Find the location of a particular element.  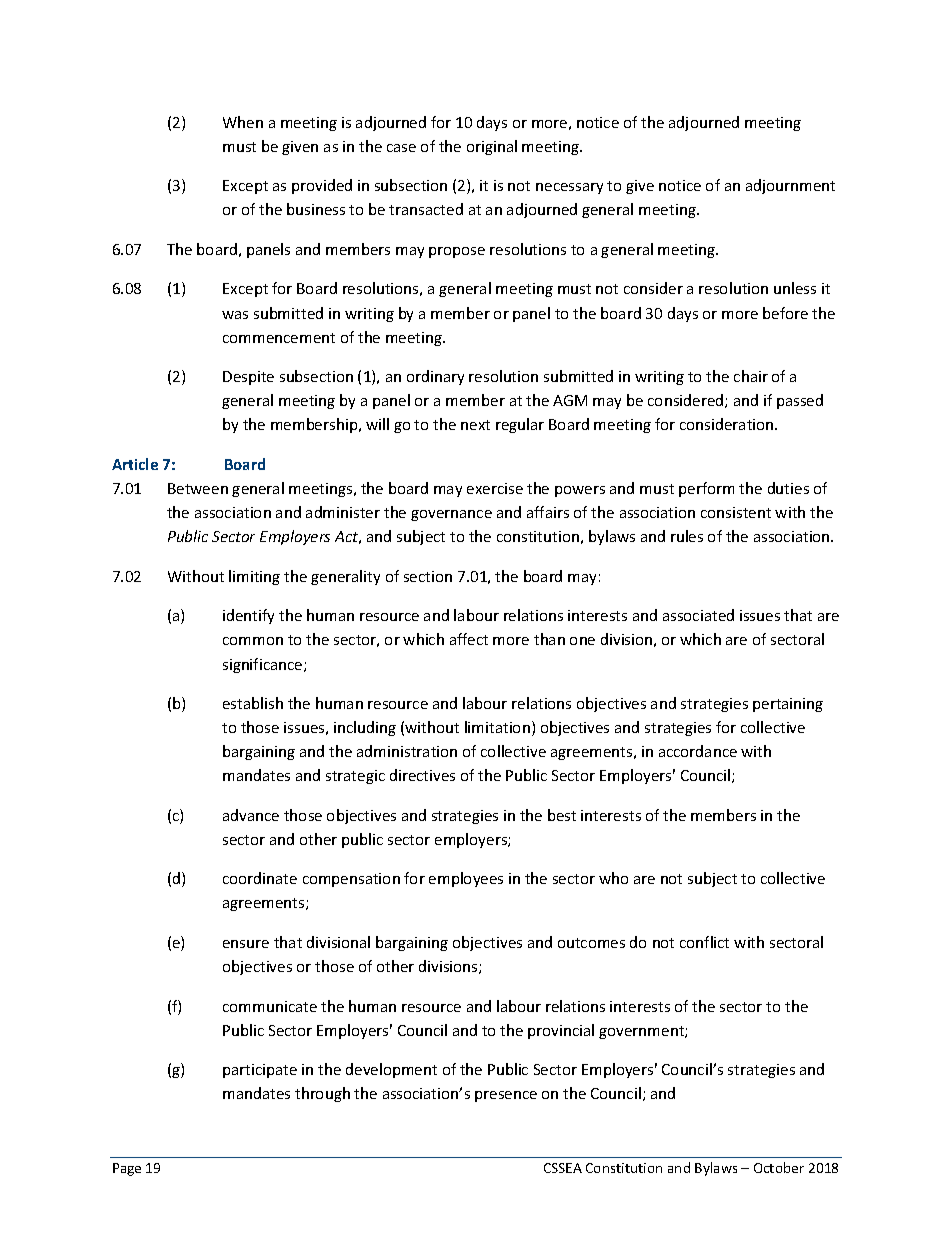

presence is located at coordinates (506, 1096).
